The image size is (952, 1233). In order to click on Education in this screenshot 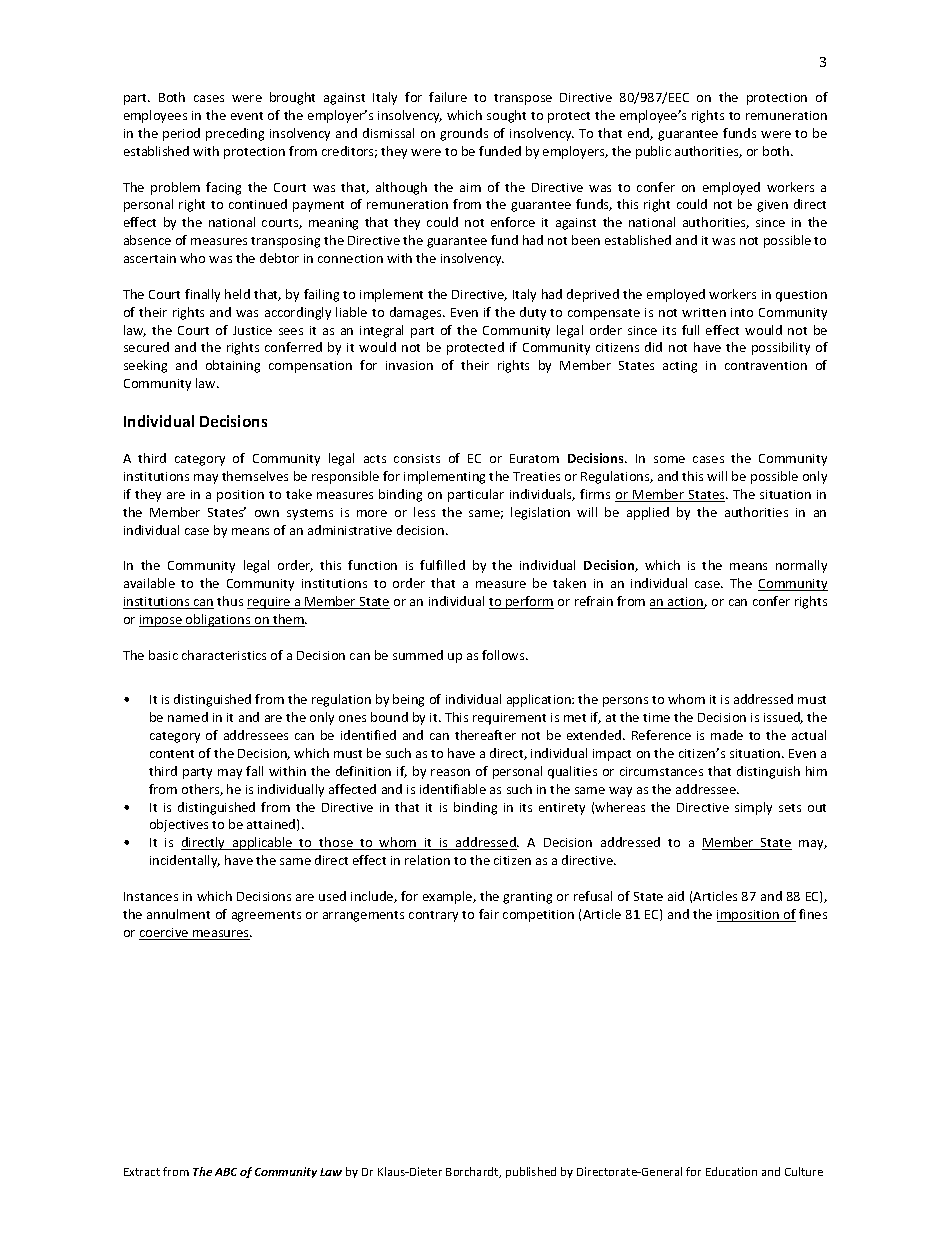, I will do `click(731, 1171)`.
